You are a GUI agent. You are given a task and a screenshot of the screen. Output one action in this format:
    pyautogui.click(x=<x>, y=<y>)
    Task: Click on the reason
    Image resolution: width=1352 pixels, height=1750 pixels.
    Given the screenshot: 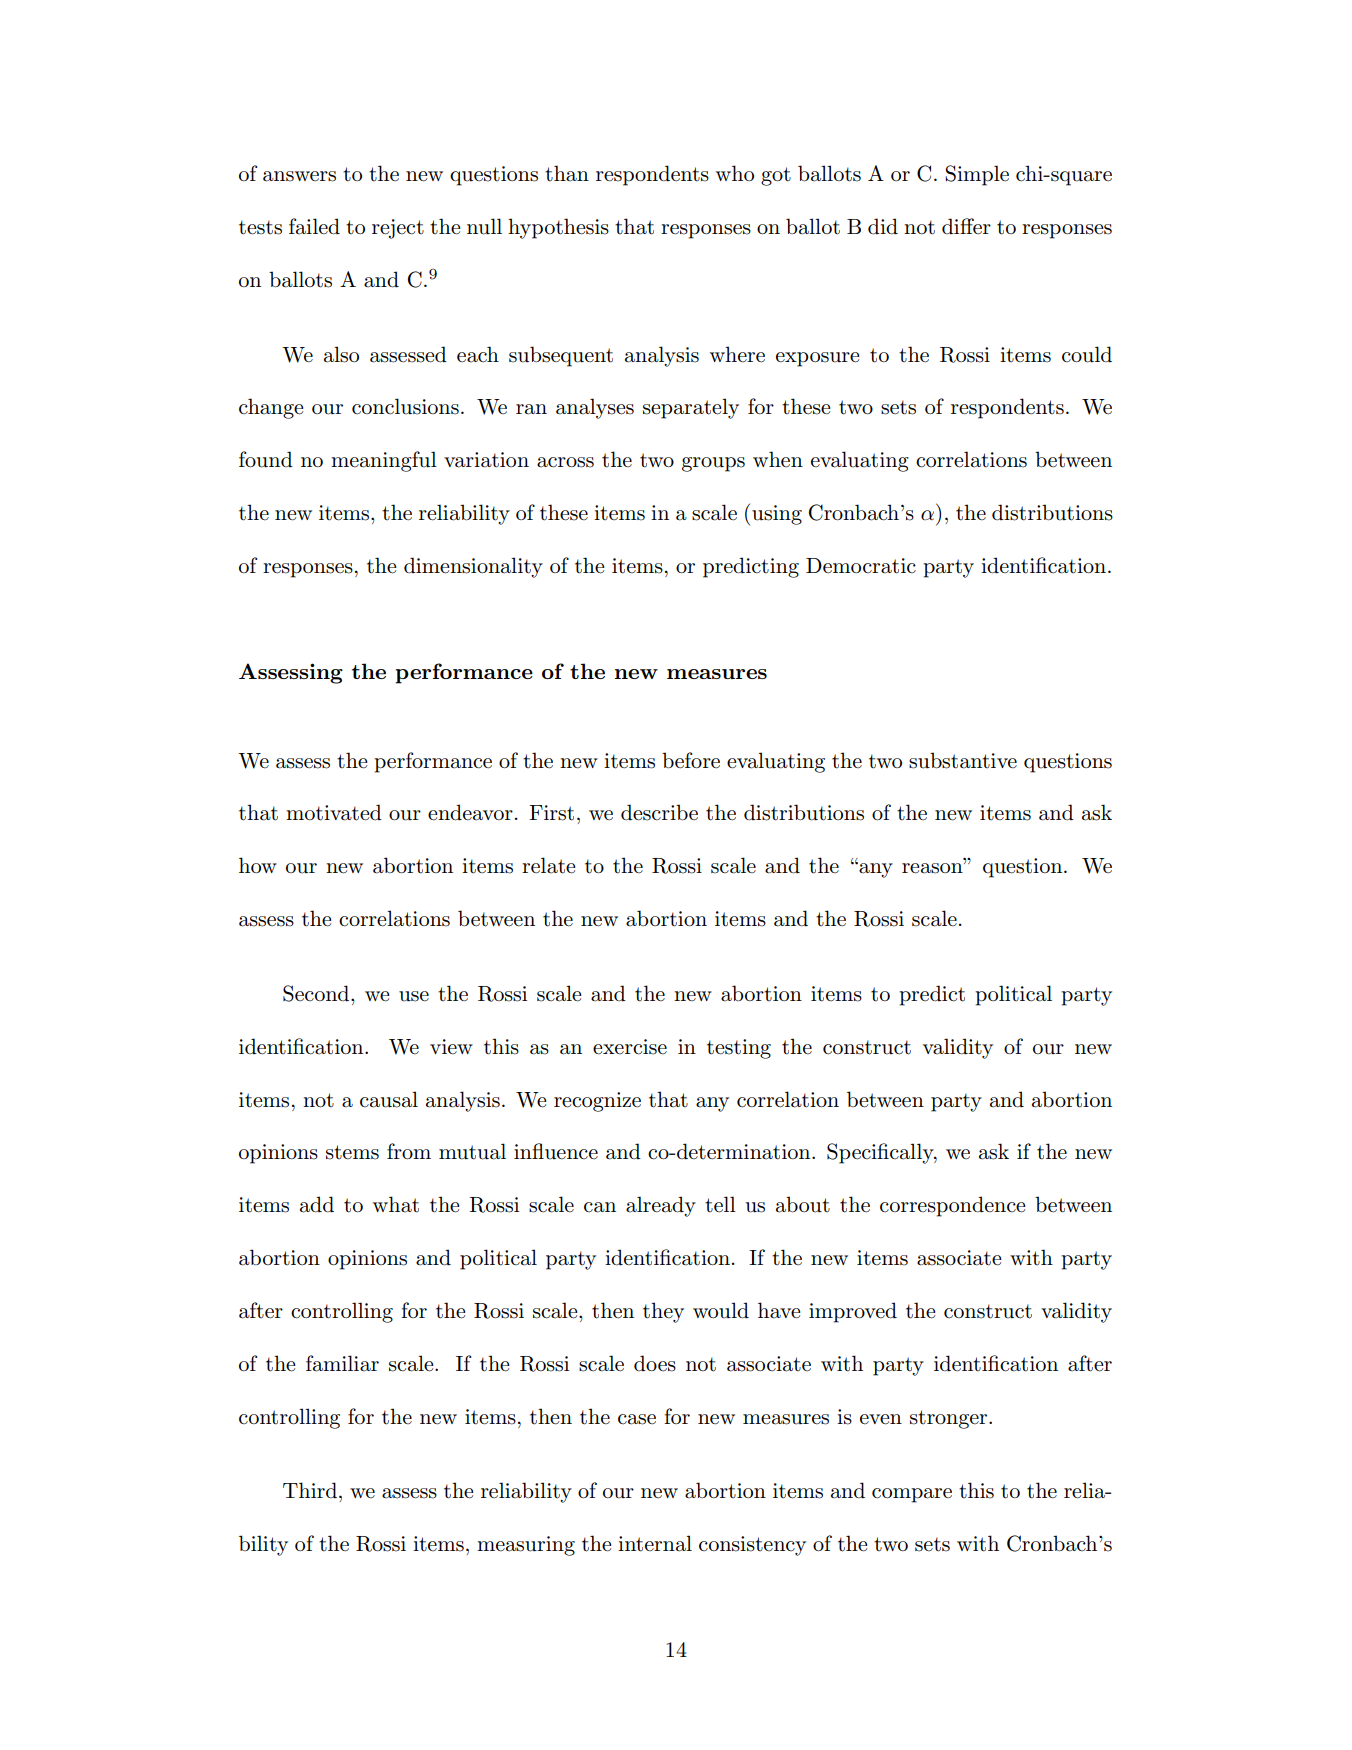 What is the action you would take?
    pyautogui.click(x=933, y=868)
